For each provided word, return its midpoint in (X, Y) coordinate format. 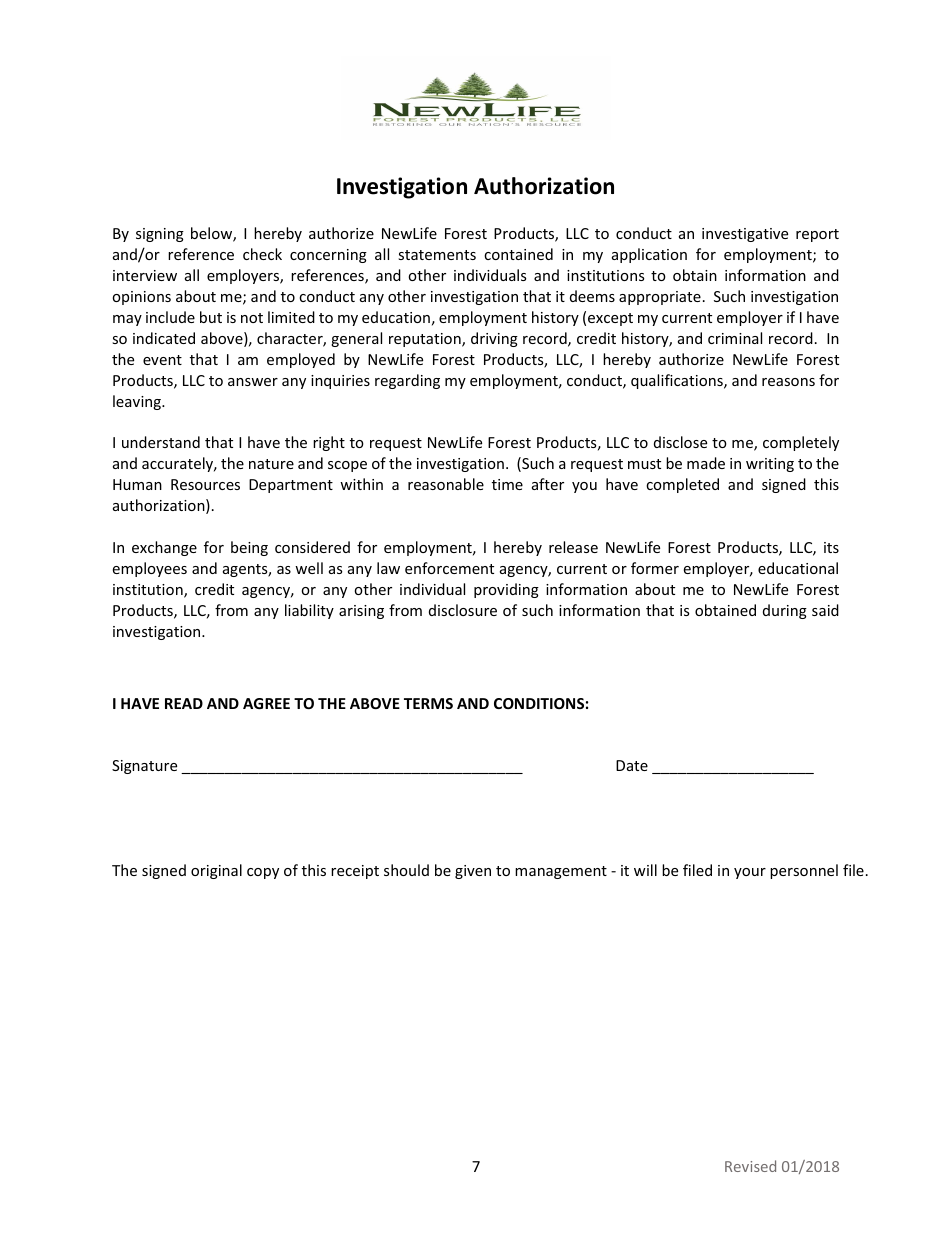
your (750, 873)
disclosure (463, 610)
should (406, 870)
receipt (355, 872)
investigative (745, 235)
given (473, 872)
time (507, 484)
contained (518, 254)
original (216, 871)
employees (150, 569)
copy (263, 873)
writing (770, 465)
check (262, 254)
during (785, 611)
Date (632, 765)
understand (161, 442)
